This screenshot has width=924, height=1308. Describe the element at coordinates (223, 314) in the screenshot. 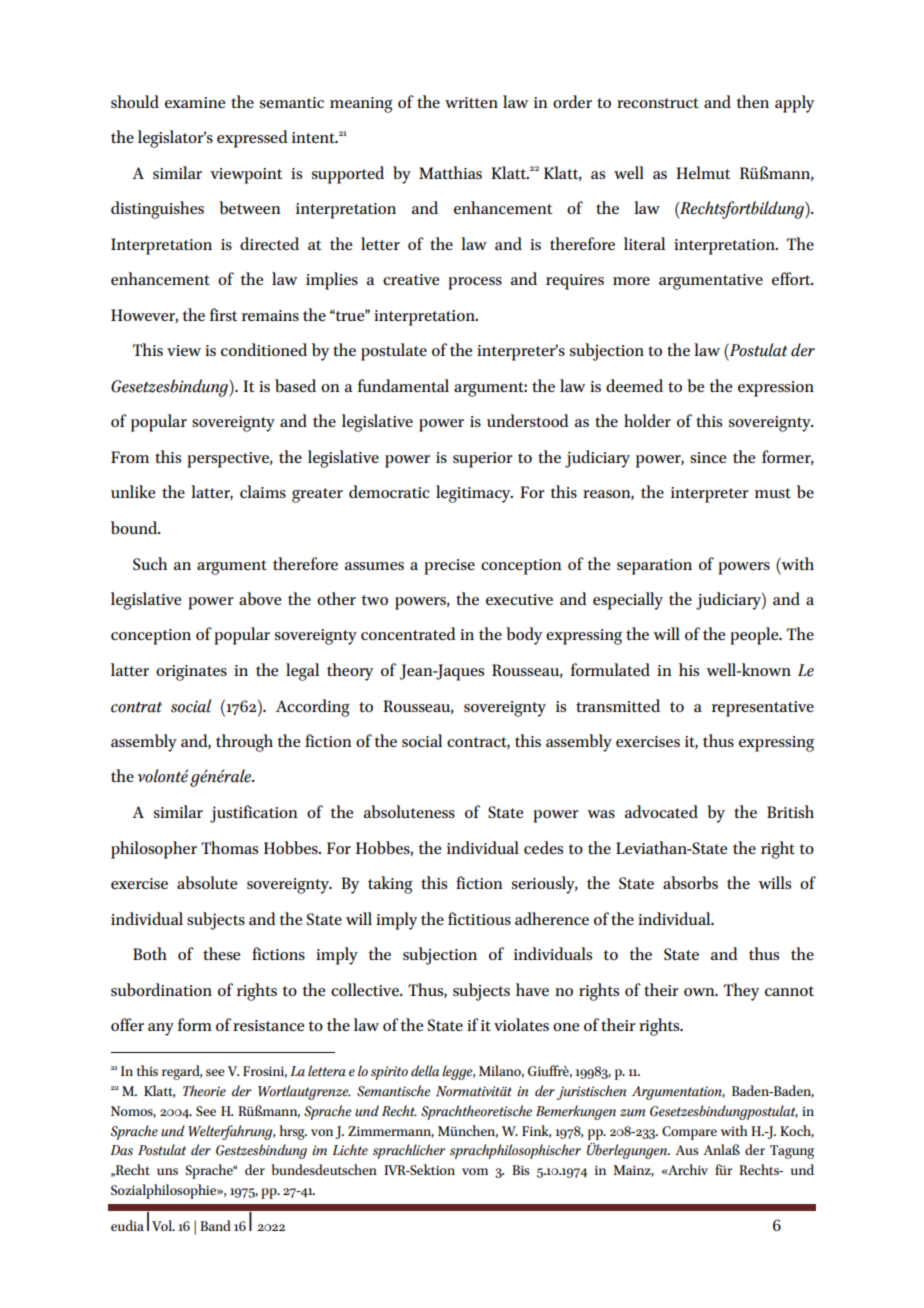

I see `first` at that location.
